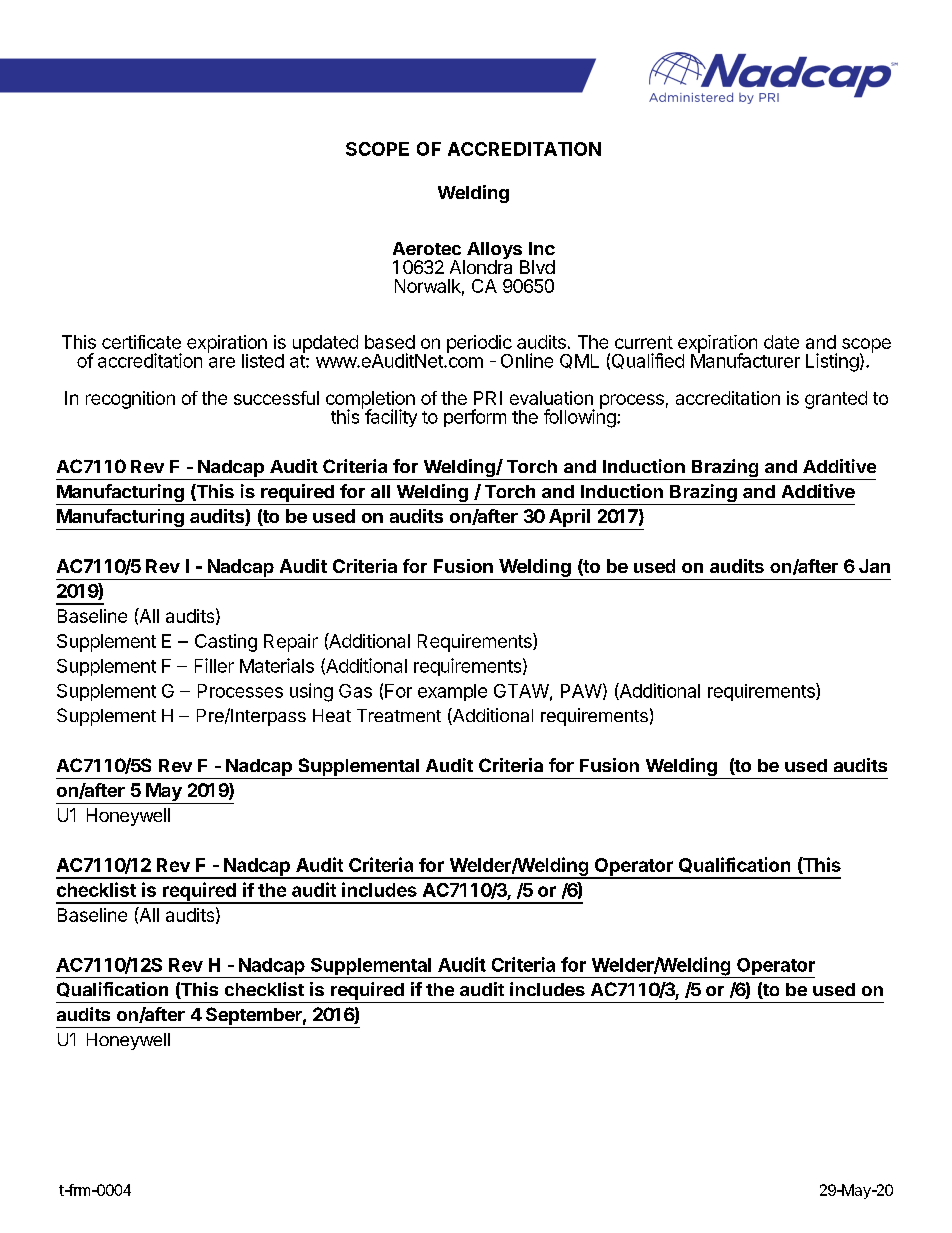 The width and height of the screenshot is (952, 1233). Describe the element at coordinates (311, 692) in the screenshot. I see `using` at that location.
